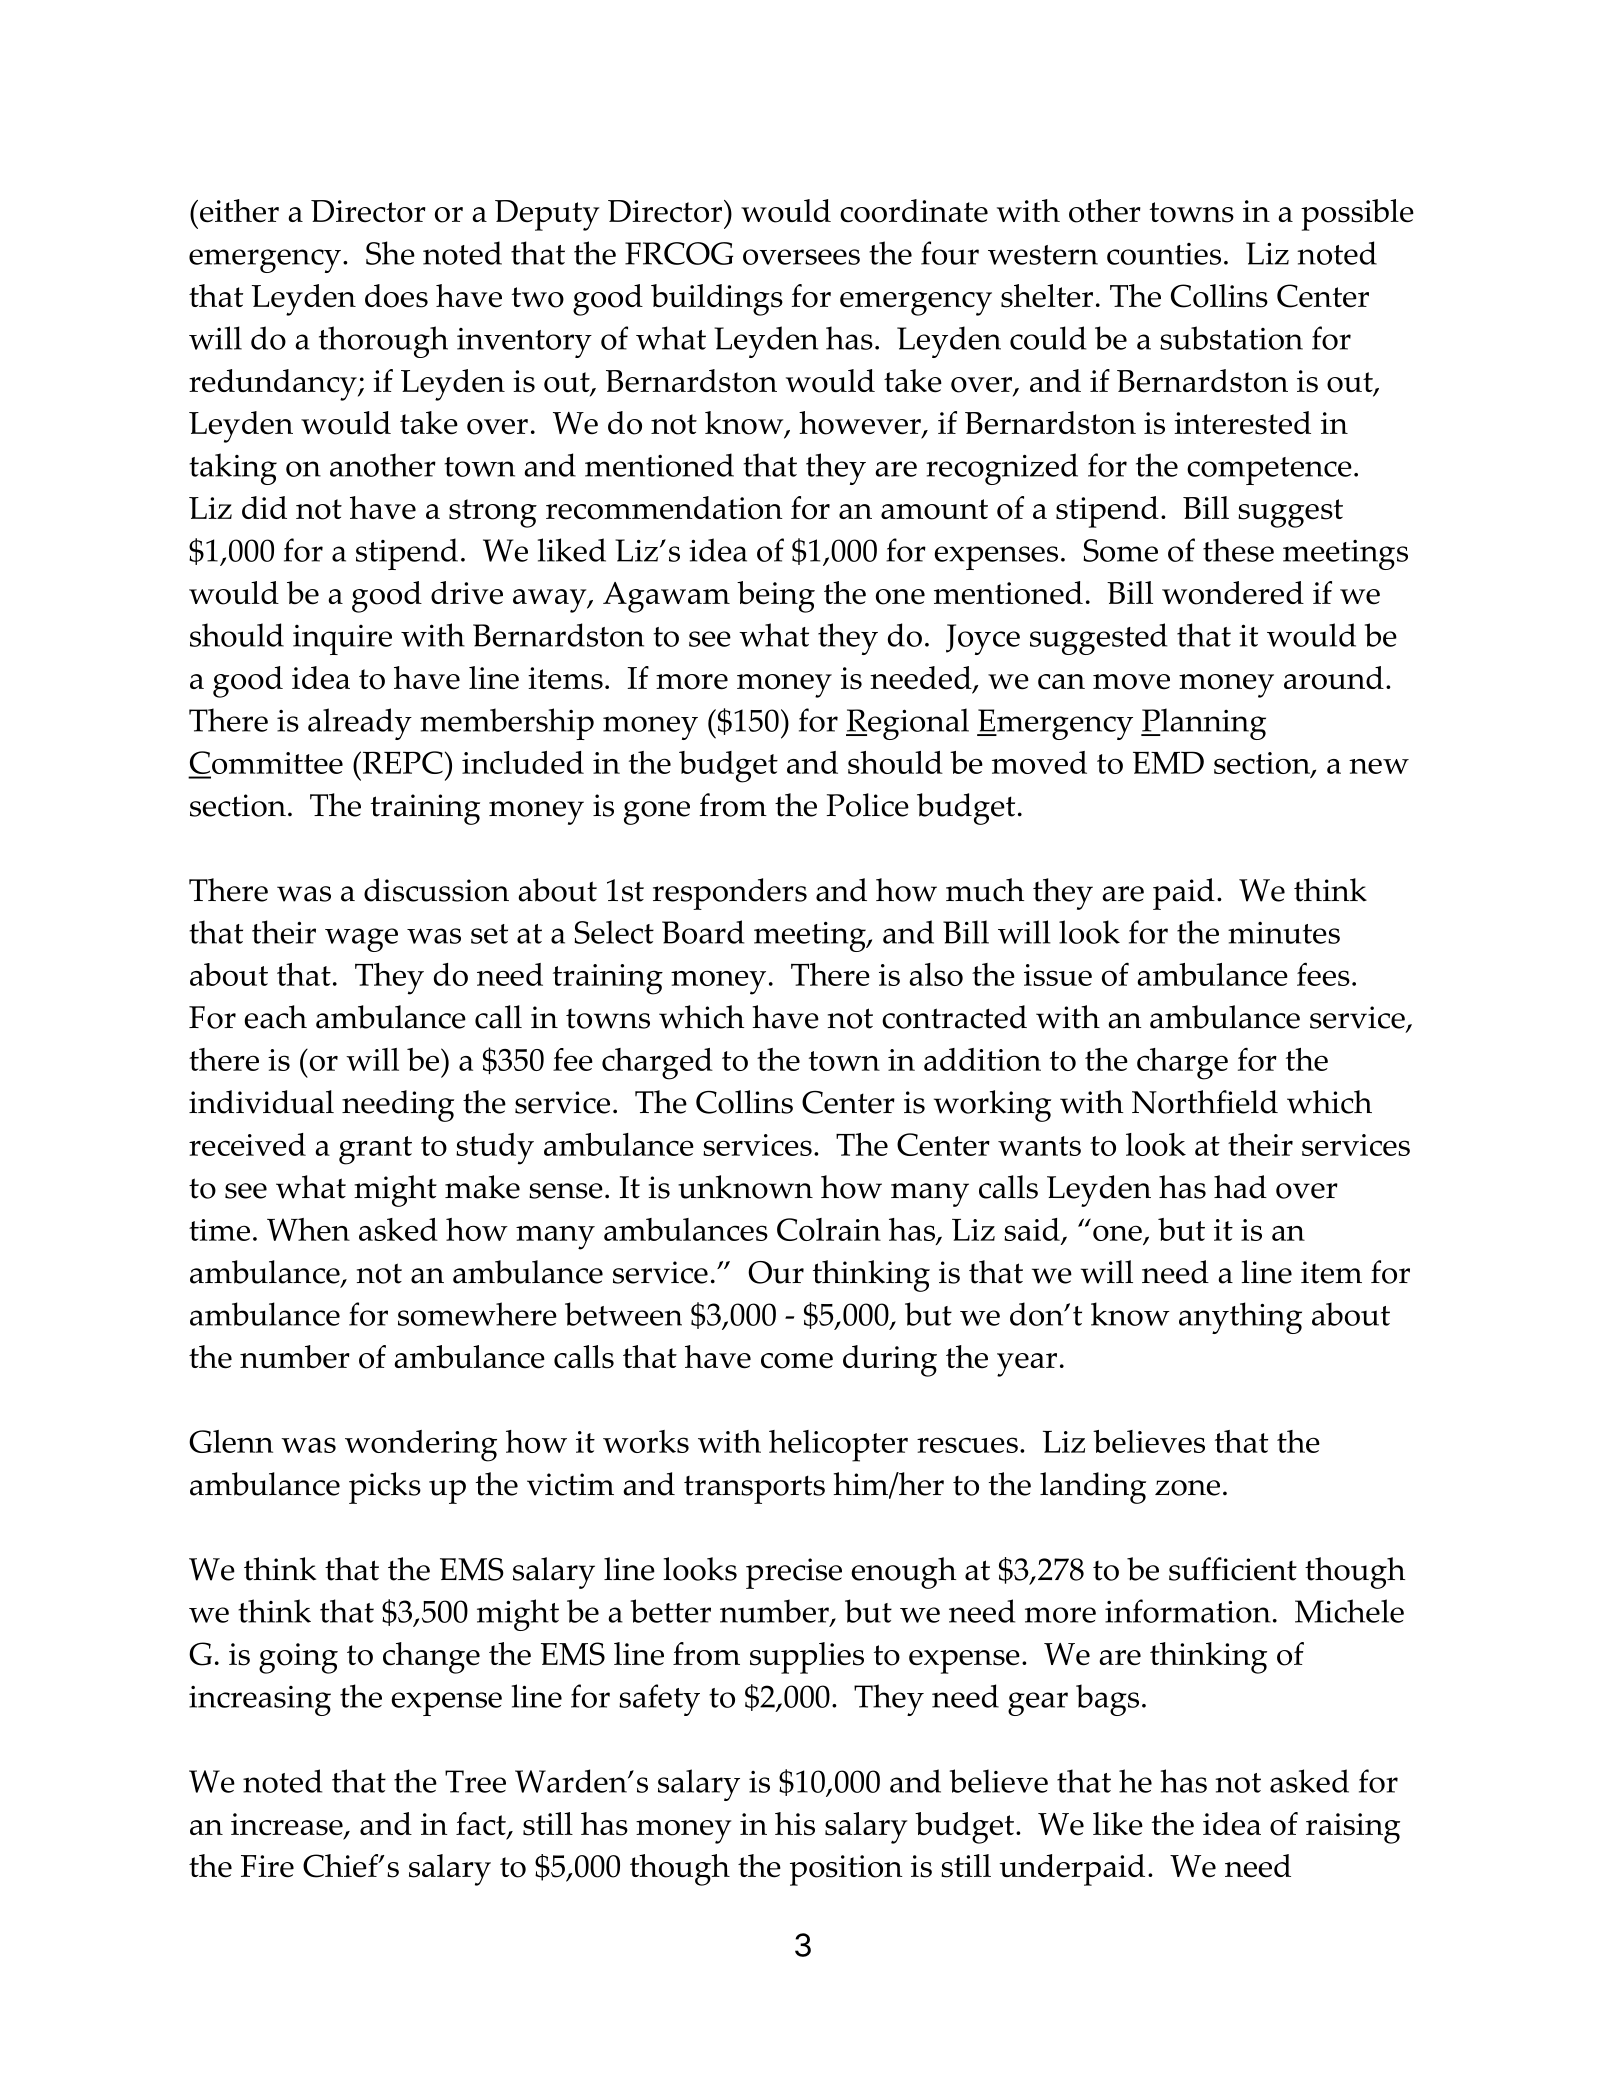 This document has height=2076, width=1604. Describe the element at coordinates (717, 300) in the document. I see `buildings` at that location.
